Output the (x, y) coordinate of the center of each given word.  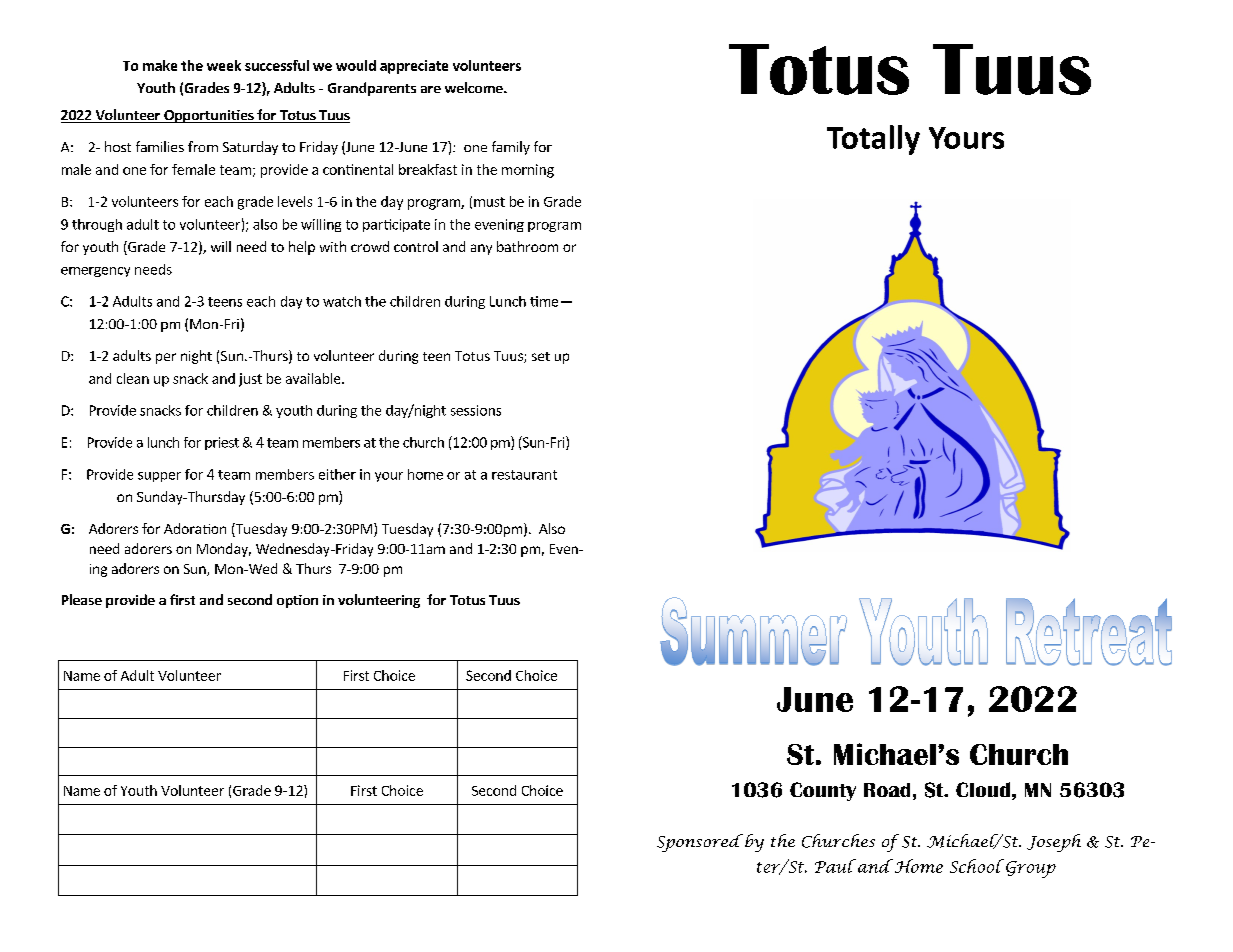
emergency (95, 272)
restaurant (524, 475)
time (544, 301)
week (224, 65)
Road (887, 790)
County (823, 791)
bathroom (527, 246)
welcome (475, 87)
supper (159, 477)
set (541, 356)
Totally (873, 140)
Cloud (983, 789)
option (297, 601)
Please (82, 599)
